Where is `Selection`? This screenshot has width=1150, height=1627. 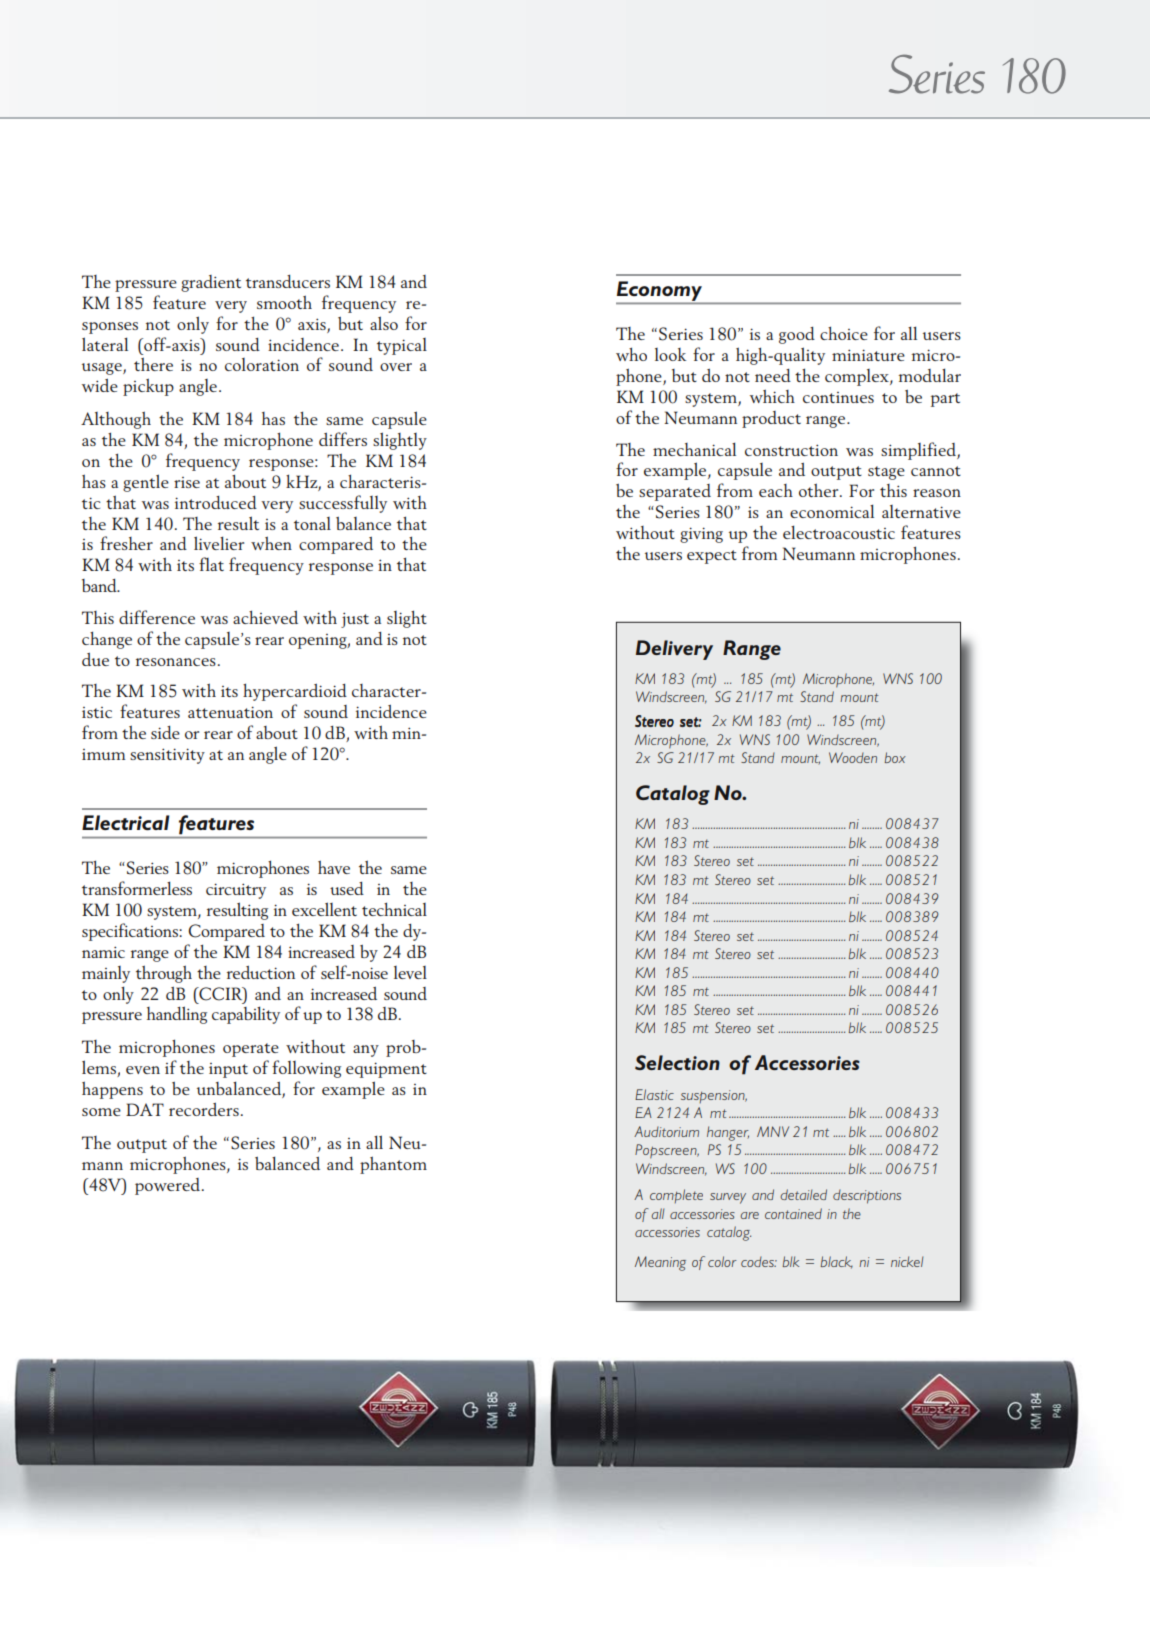 Selection is located at coordinates (677, 1062).
